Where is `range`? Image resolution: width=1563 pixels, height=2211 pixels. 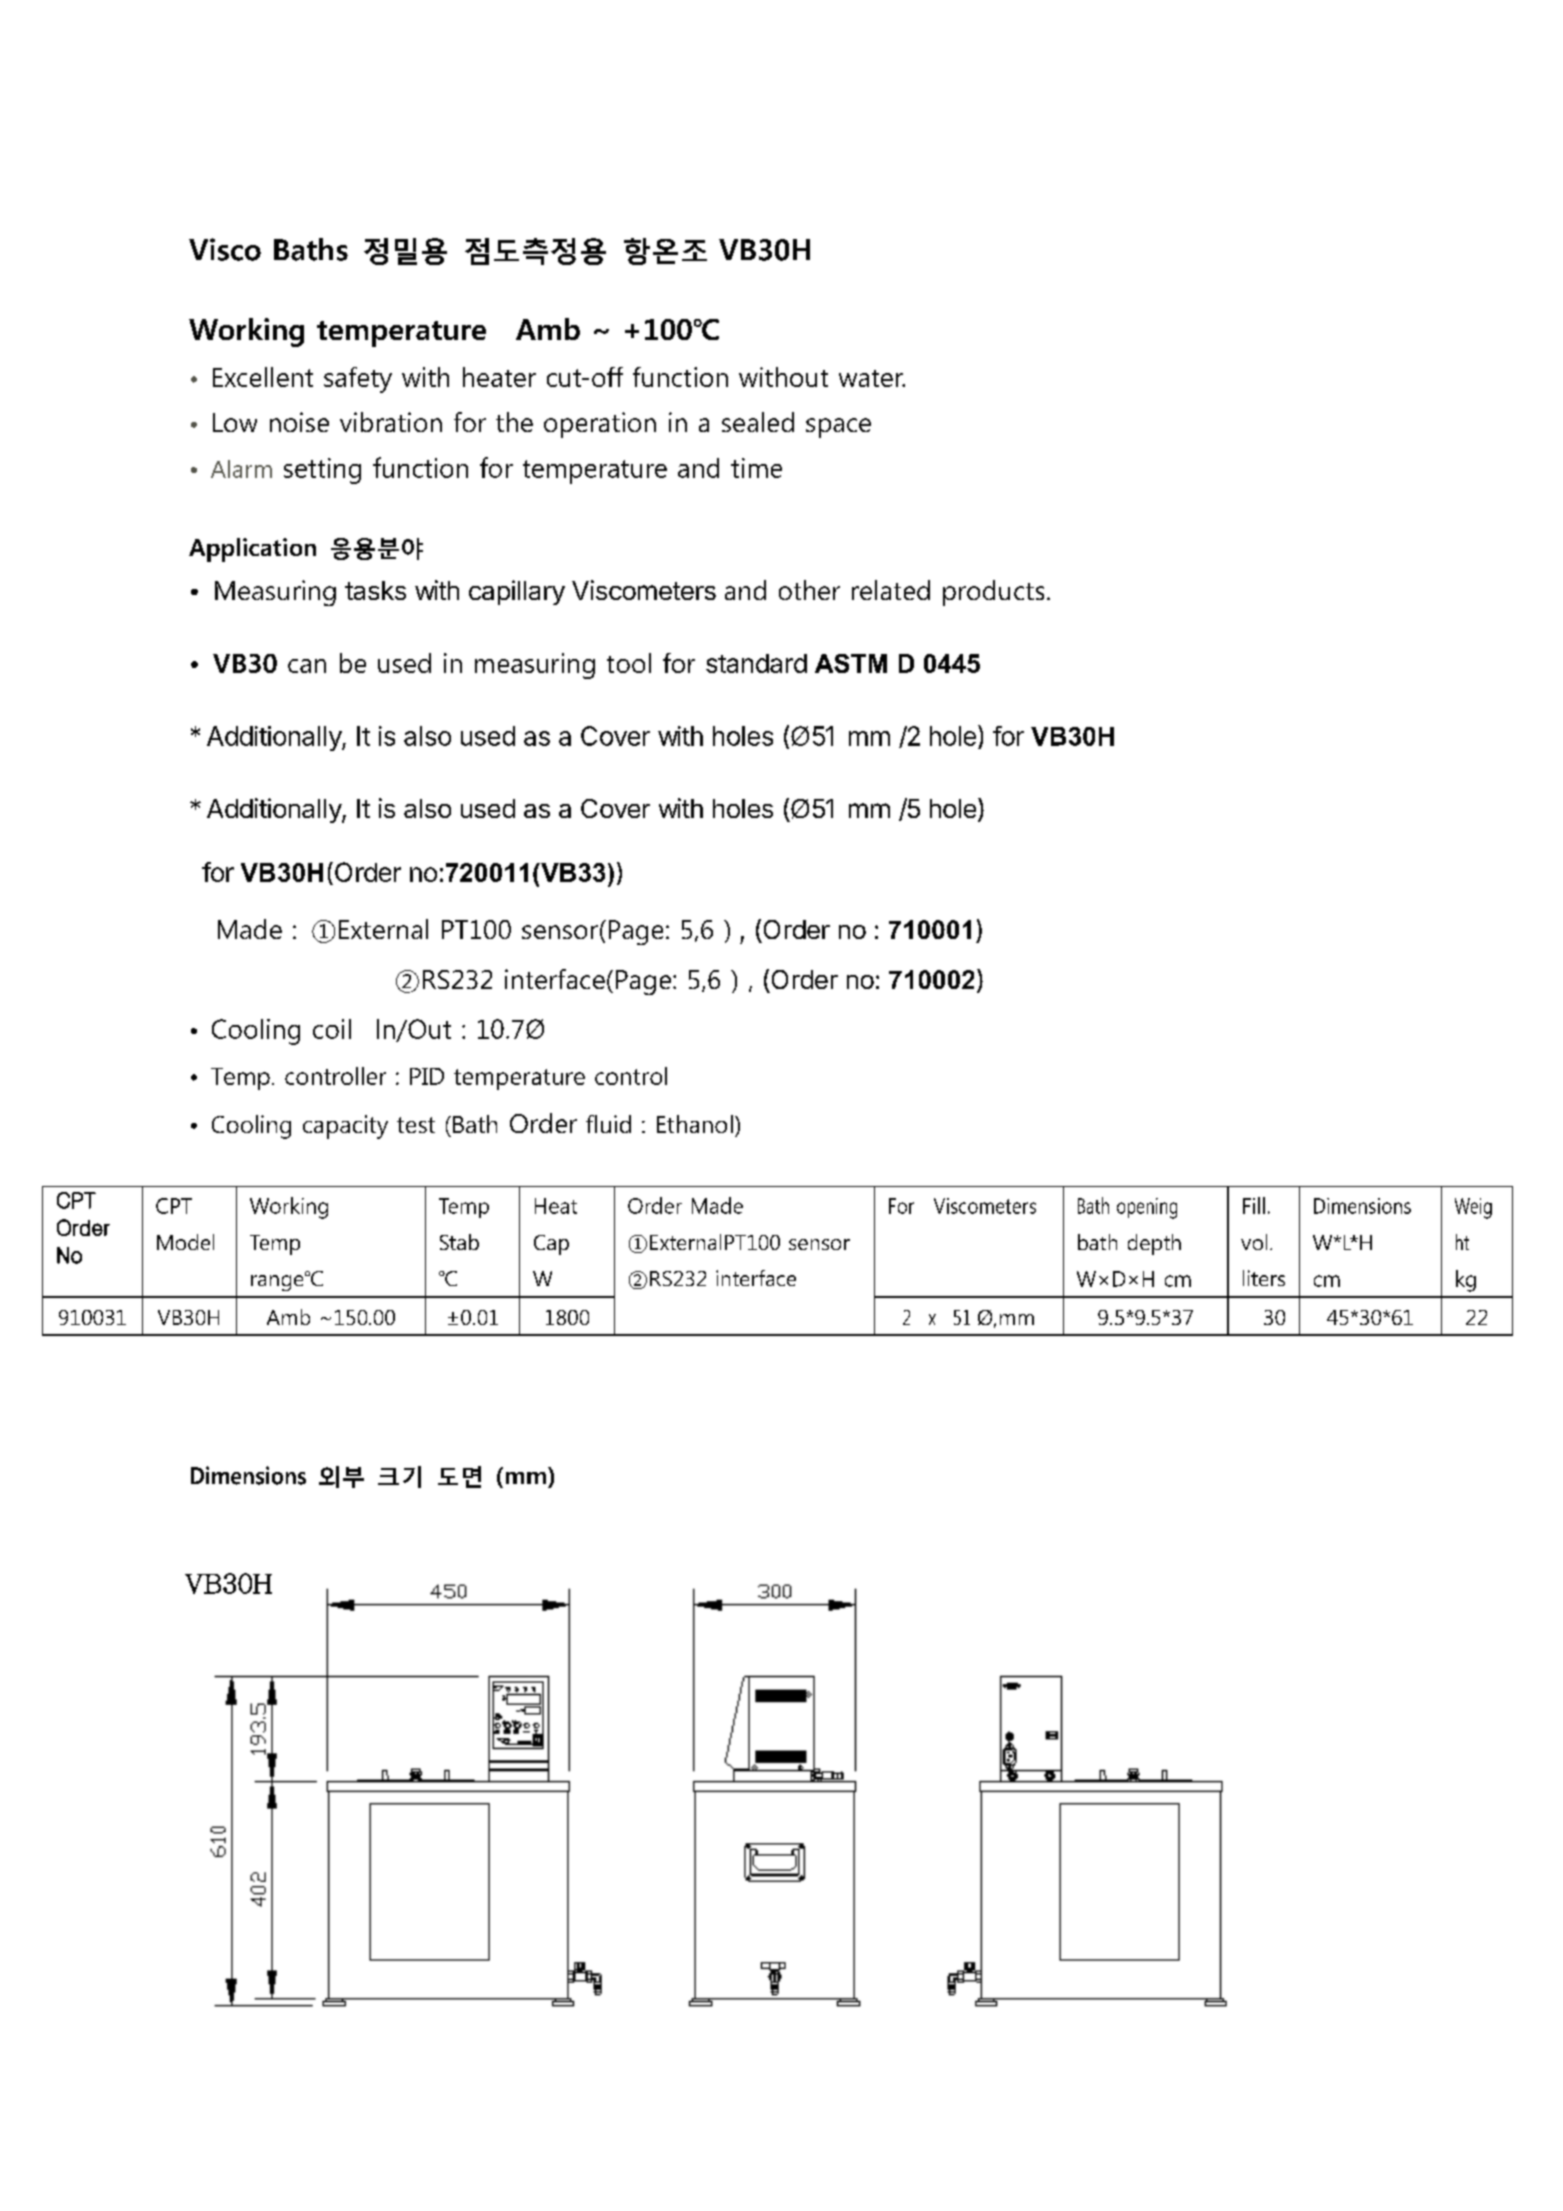 range is located at coordinates (278, 1282).
